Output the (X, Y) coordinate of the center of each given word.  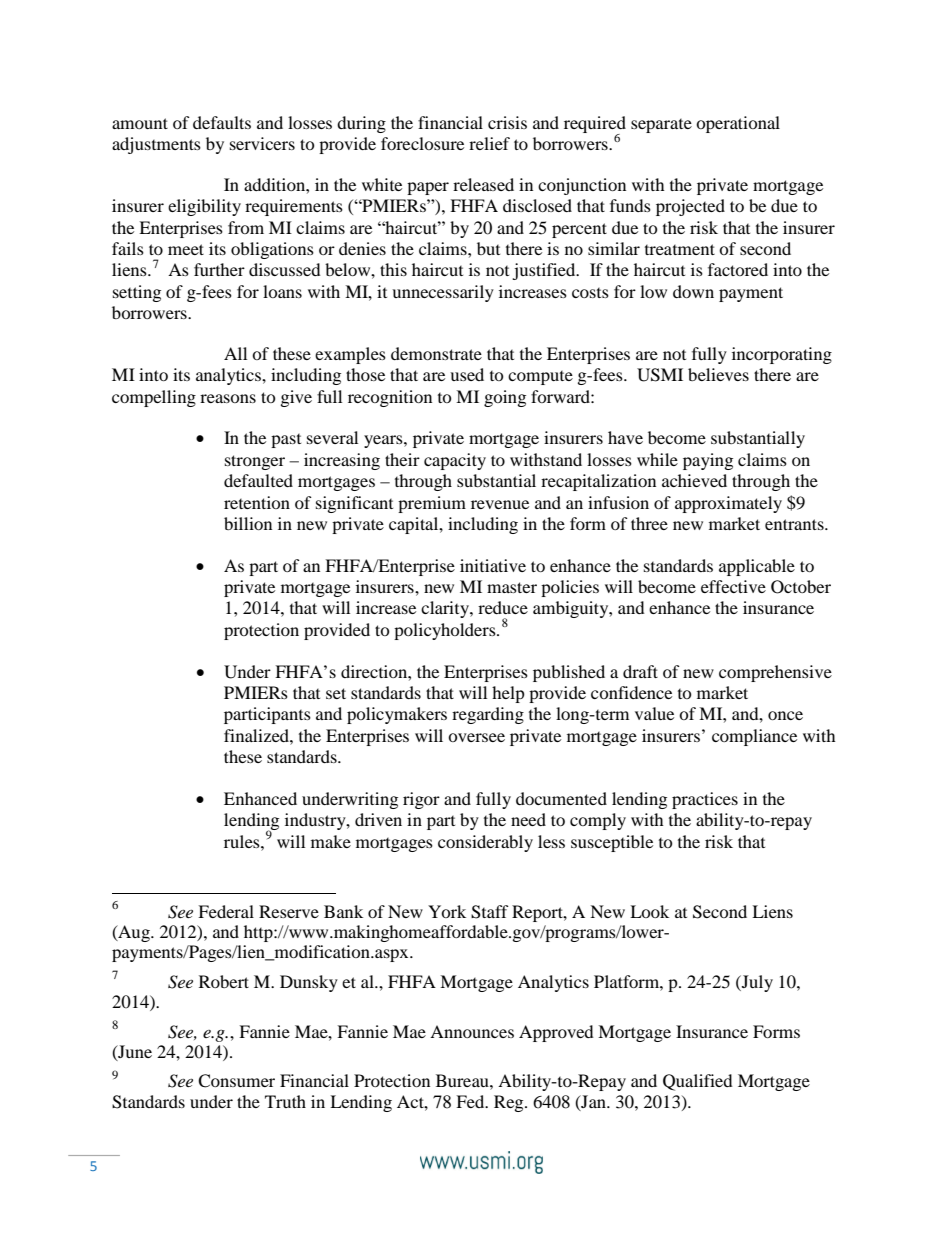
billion (248, 523)
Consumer (236, 1081)
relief (489, 143)
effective (733, 586)
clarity (446, 609)
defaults (222, 122)
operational (738, 124)
